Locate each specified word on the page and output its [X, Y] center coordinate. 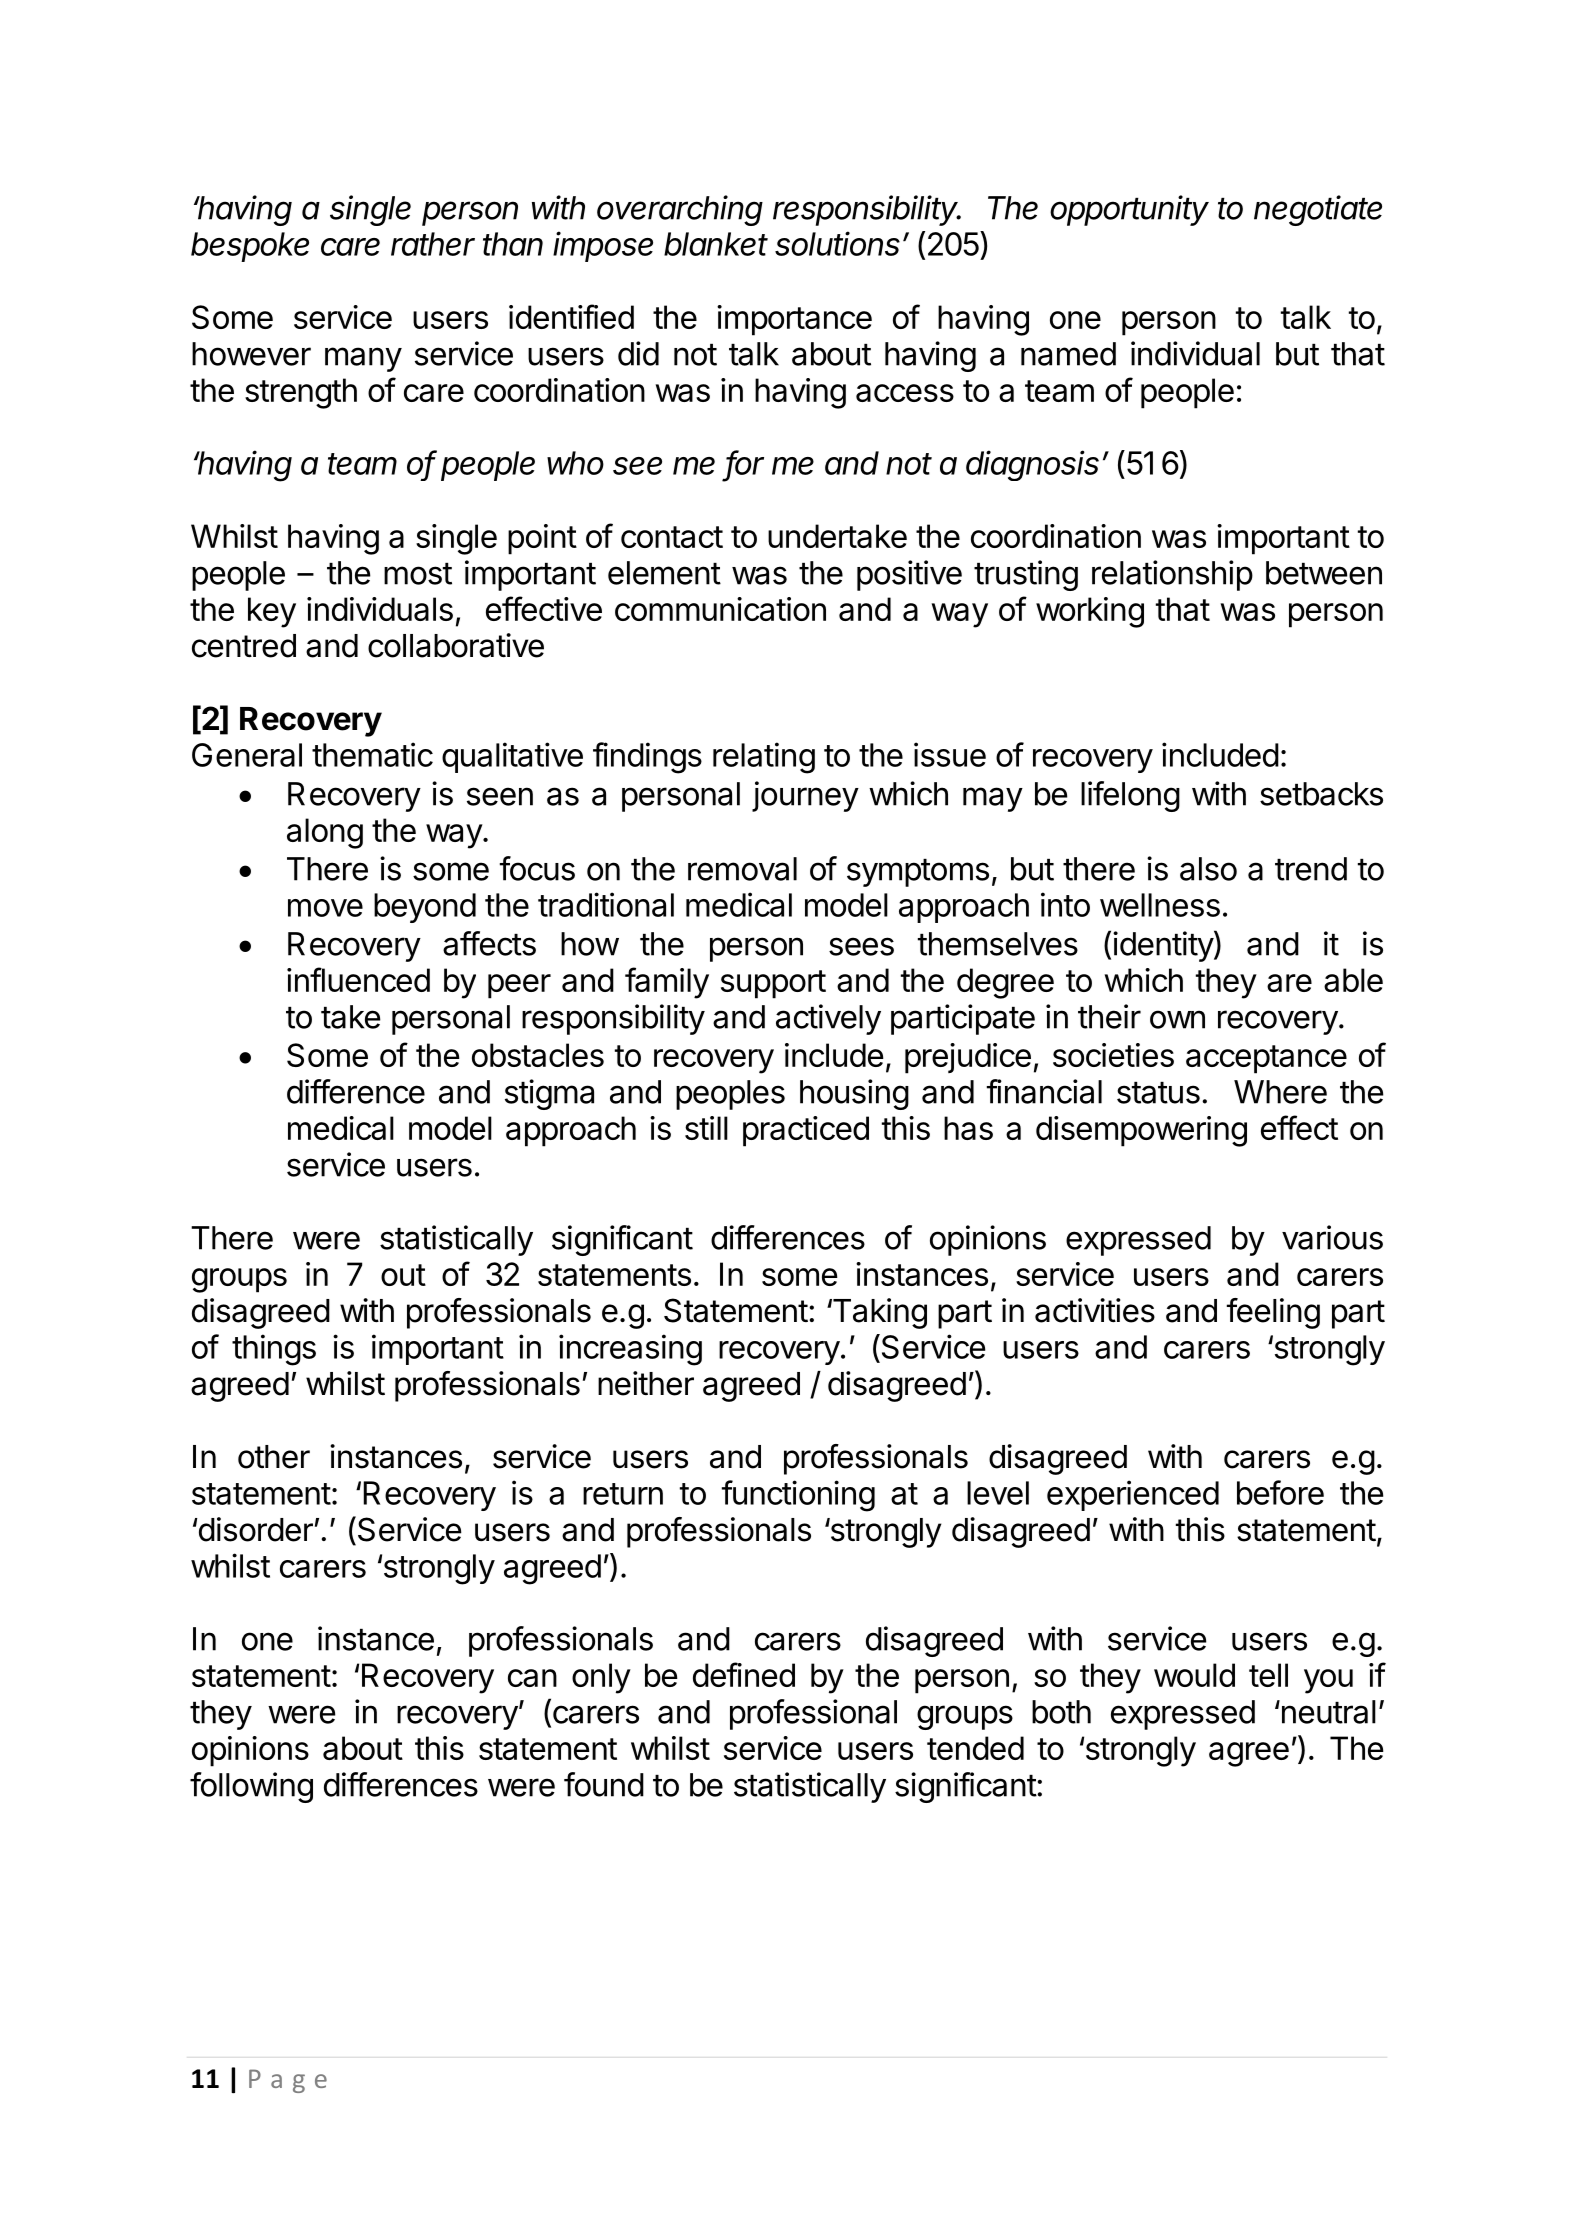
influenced [358, 979]
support [773, 984]
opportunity [1129, 210]
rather [433, 244]
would [1194, 1675]
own [1177, 1019]
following [251, 1787]
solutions [837, 243]
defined [744, 1674]
